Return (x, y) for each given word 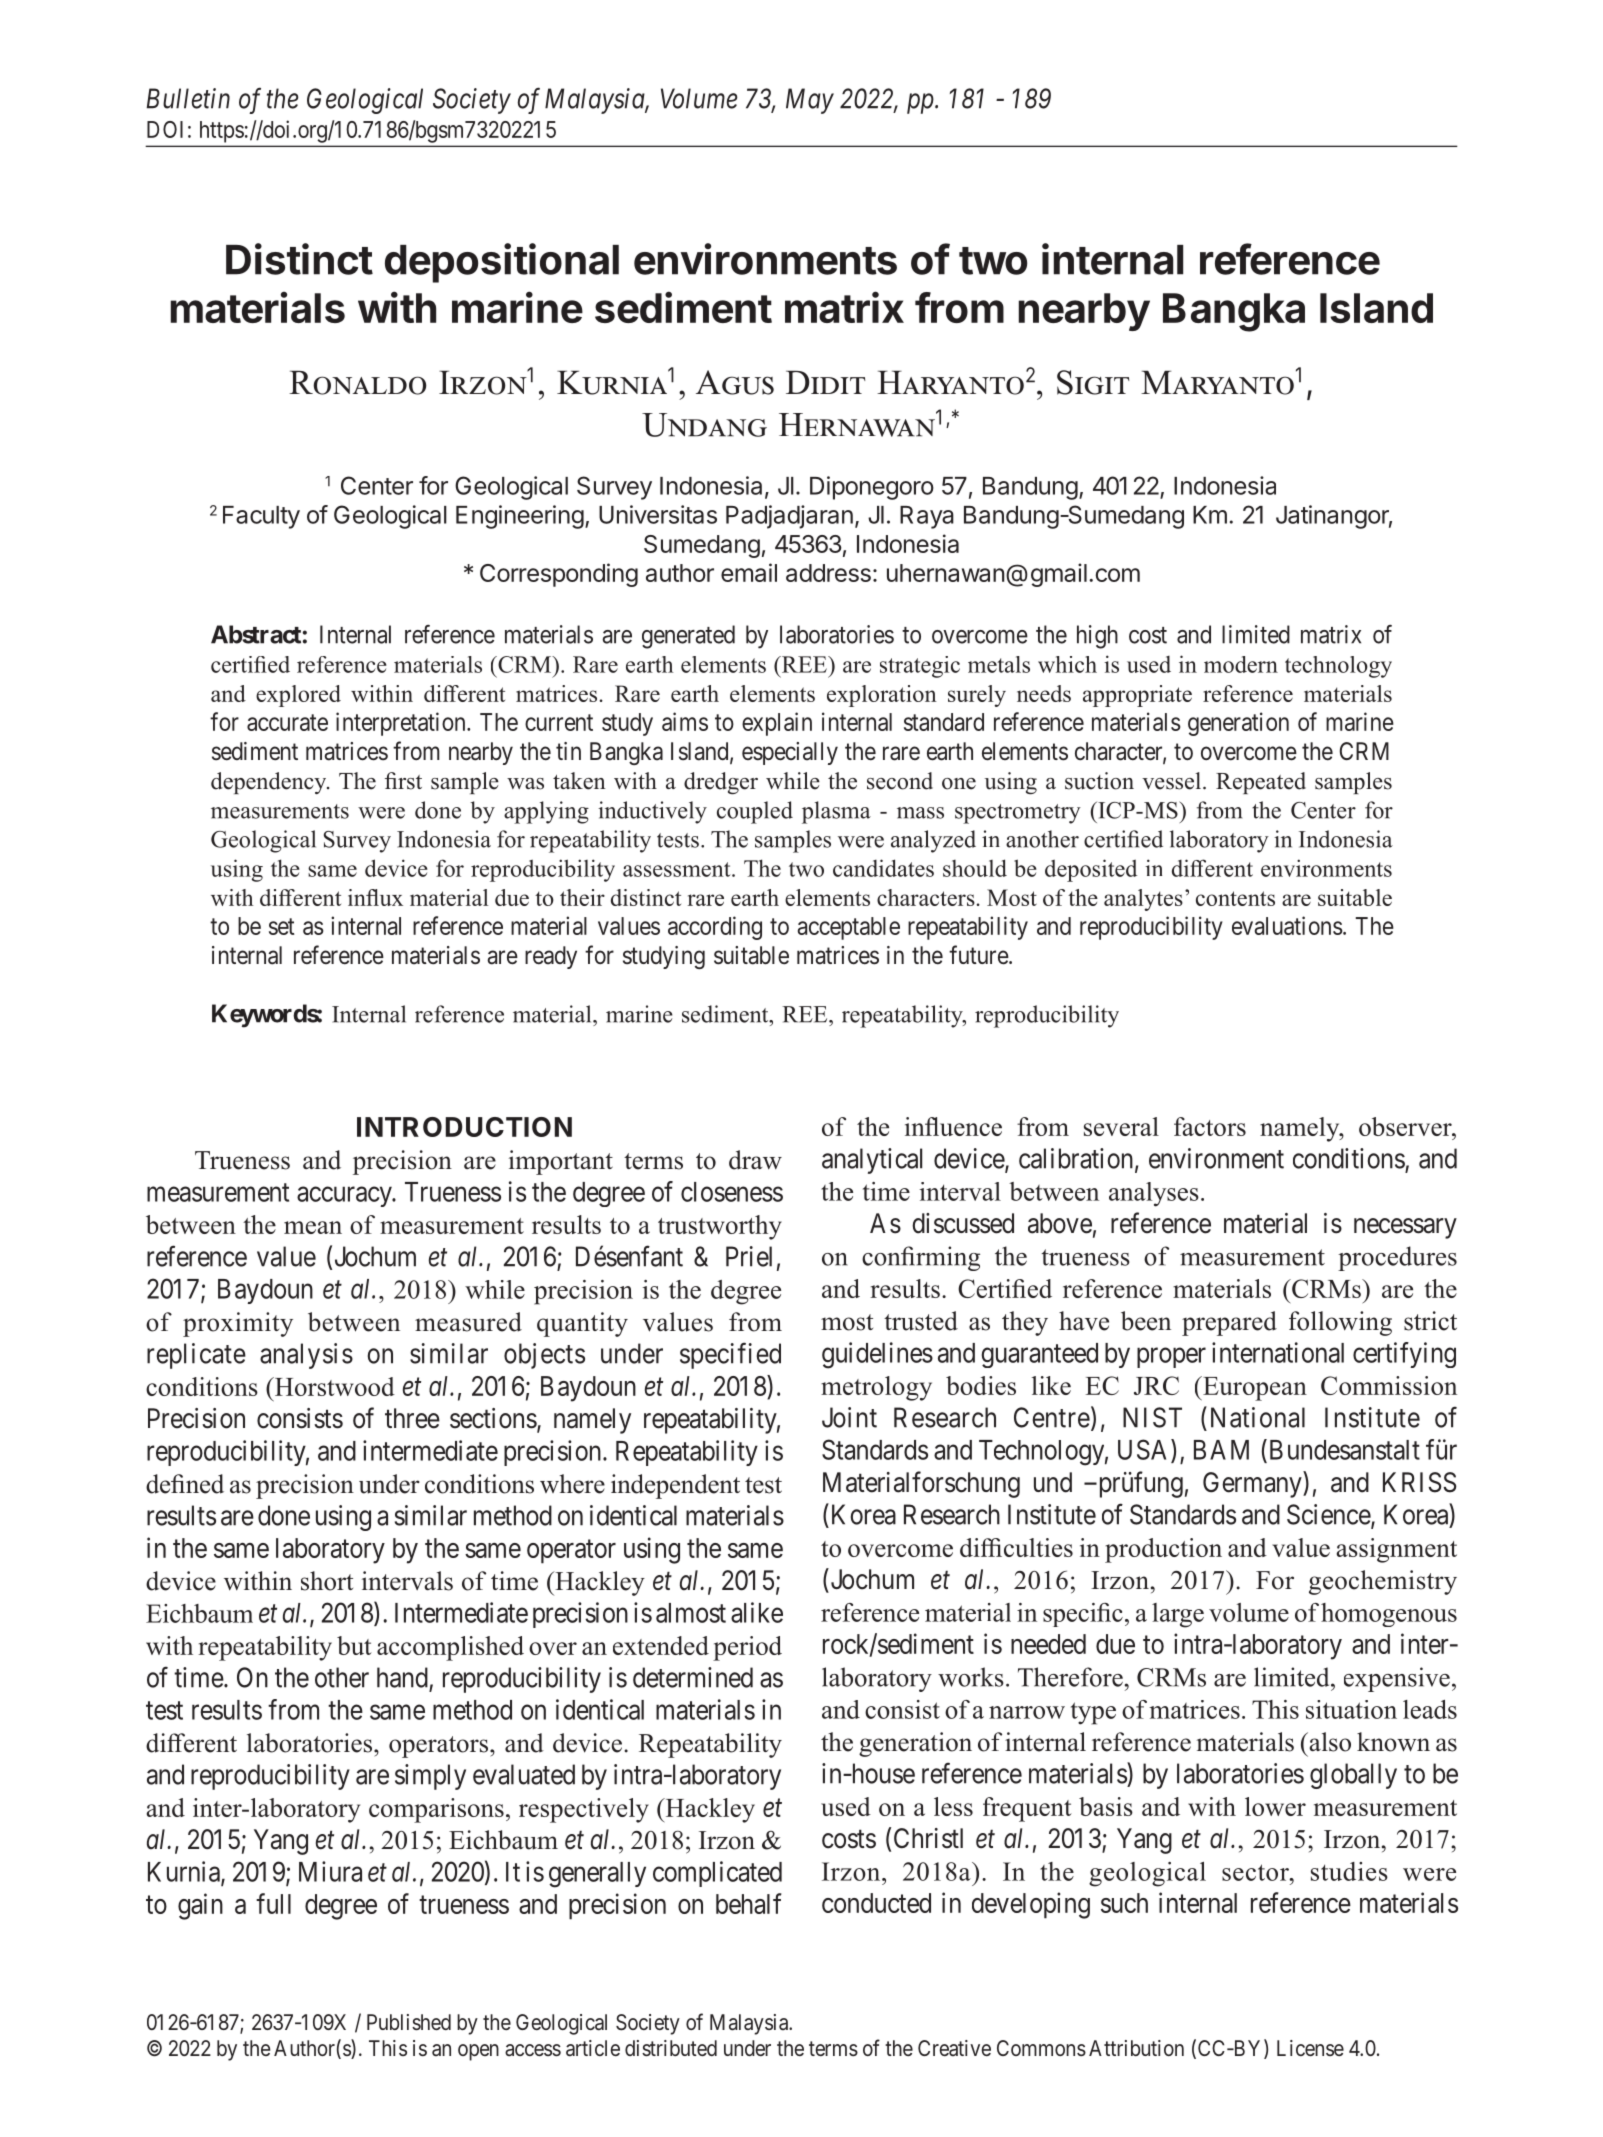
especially (790, 753)
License (1310, 2048)
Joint (849, 1417)
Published (409, 2022)
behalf (749, 1903)
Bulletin (188, 98)
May (810, 101)
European (1254, 1388)
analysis (306, 1356)
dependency (270, 783)
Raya (927, 517)
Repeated (1261, 783)
